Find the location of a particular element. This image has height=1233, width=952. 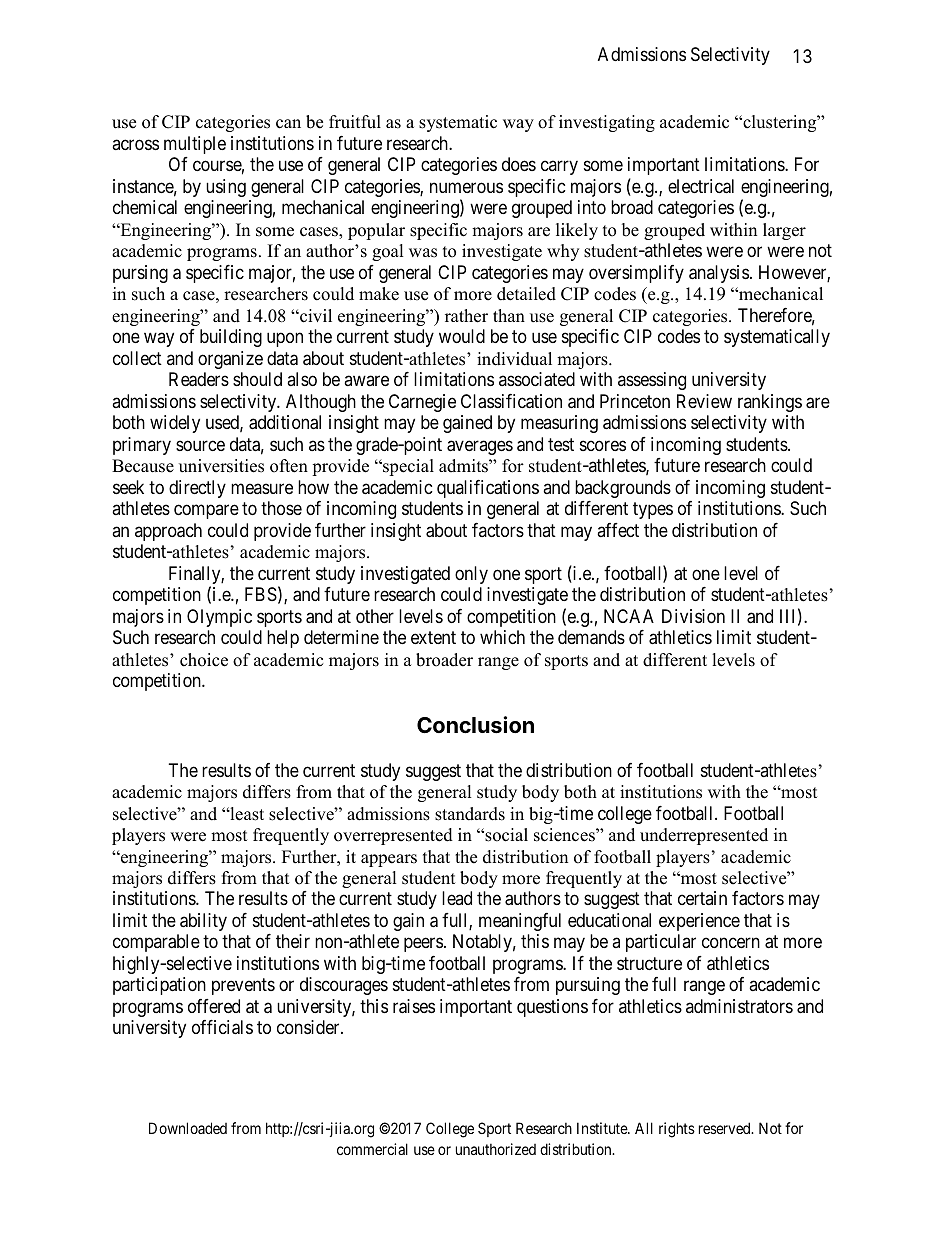

underrepresented is located at coordinates (704, 836).
